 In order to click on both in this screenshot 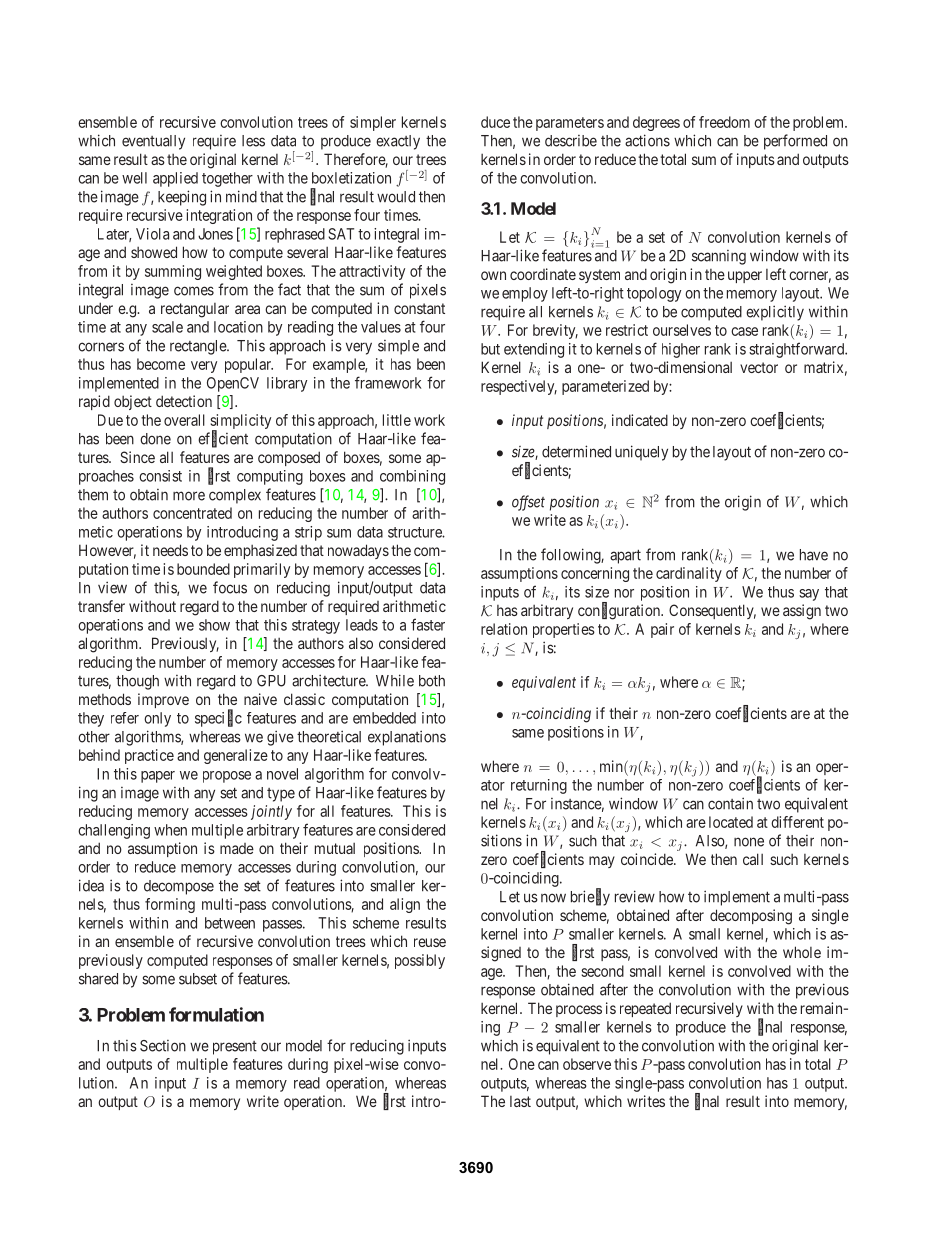, I will do `click(432, 681)`.
